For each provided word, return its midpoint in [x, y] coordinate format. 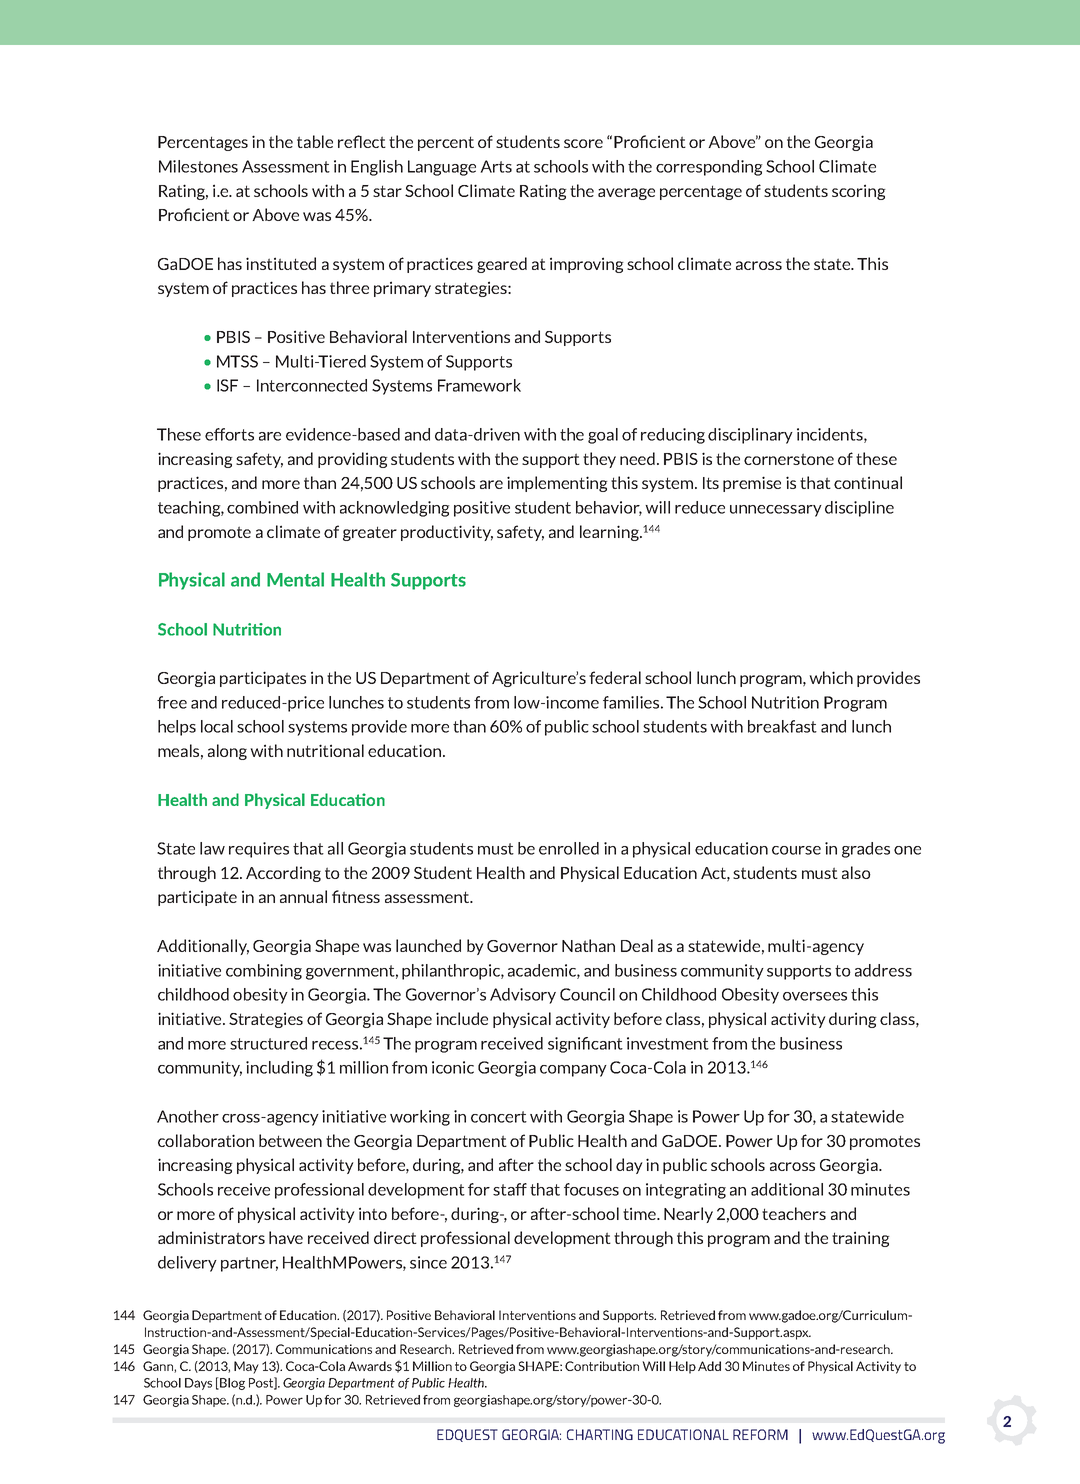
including [279, 1069]
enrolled [569, 848]
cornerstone [789, 459]
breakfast [782, 726]
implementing [557, 484]
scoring [859, 192]
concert [499, 1117]
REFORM [760, 1434]
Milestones [198, 166]
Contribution [602, 1366]
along [227, 752]
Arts [496, 166]
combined [262, 507]
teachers [794, 1213]
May [246, 1367]
